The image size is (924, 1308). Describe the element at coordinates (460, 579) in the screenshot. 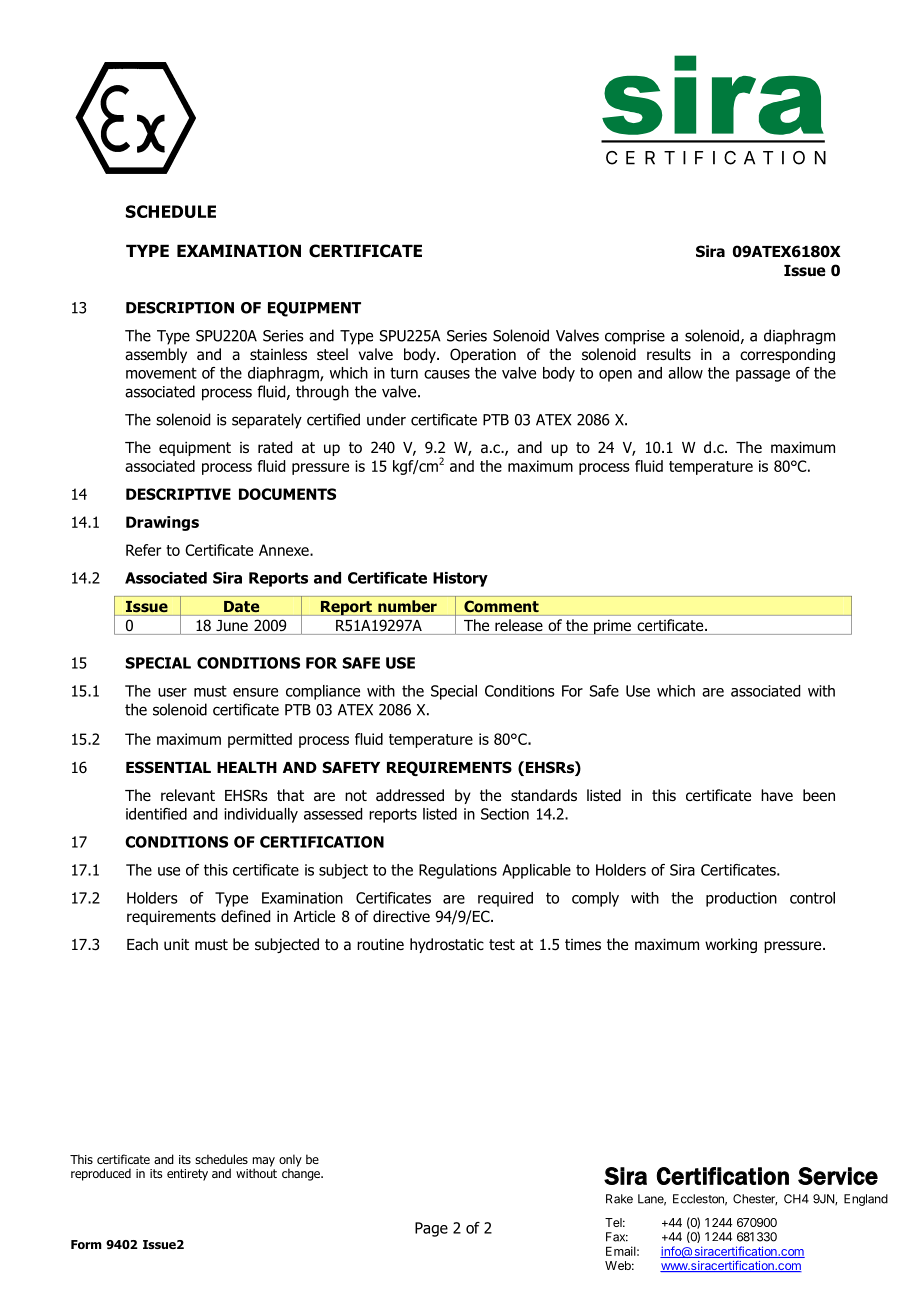

I see `History` at that location.
